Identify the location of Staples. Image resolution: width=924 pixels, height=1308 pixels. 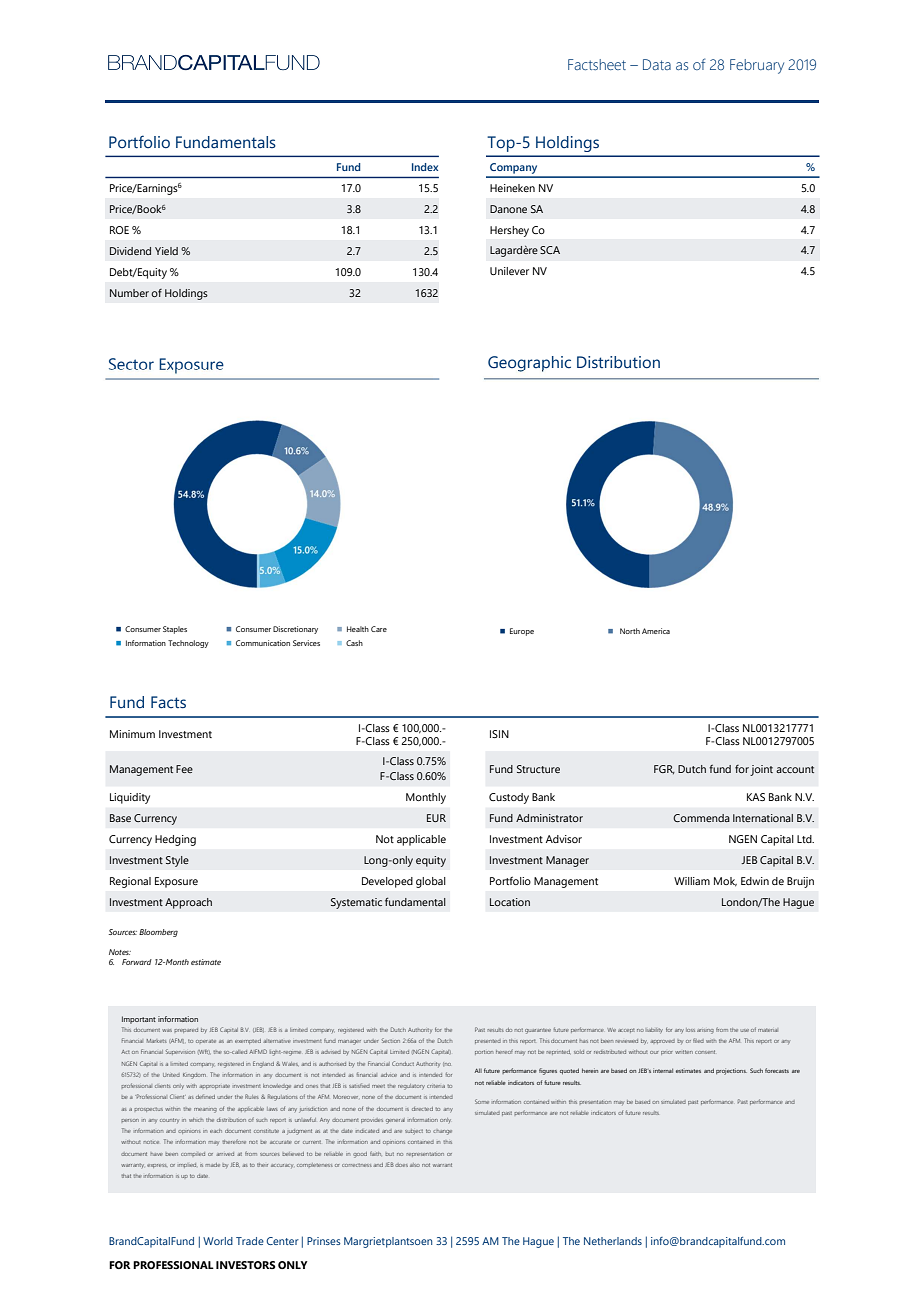
(175, 630).
